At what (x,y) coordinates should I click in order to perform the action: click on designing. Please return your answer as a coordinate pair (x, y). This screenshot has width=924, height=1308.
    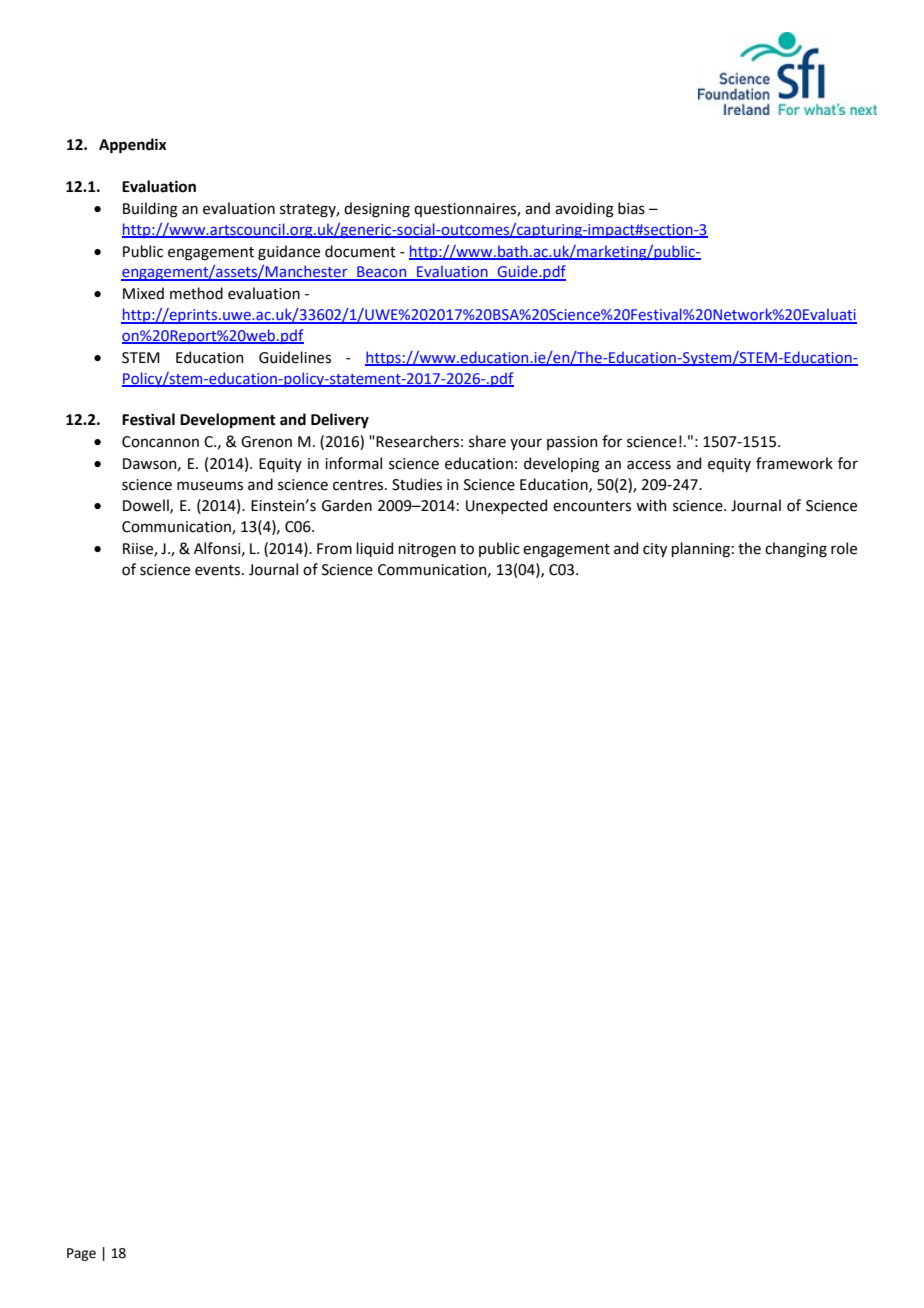
    Looking at the image, I should click on (377, 210).
